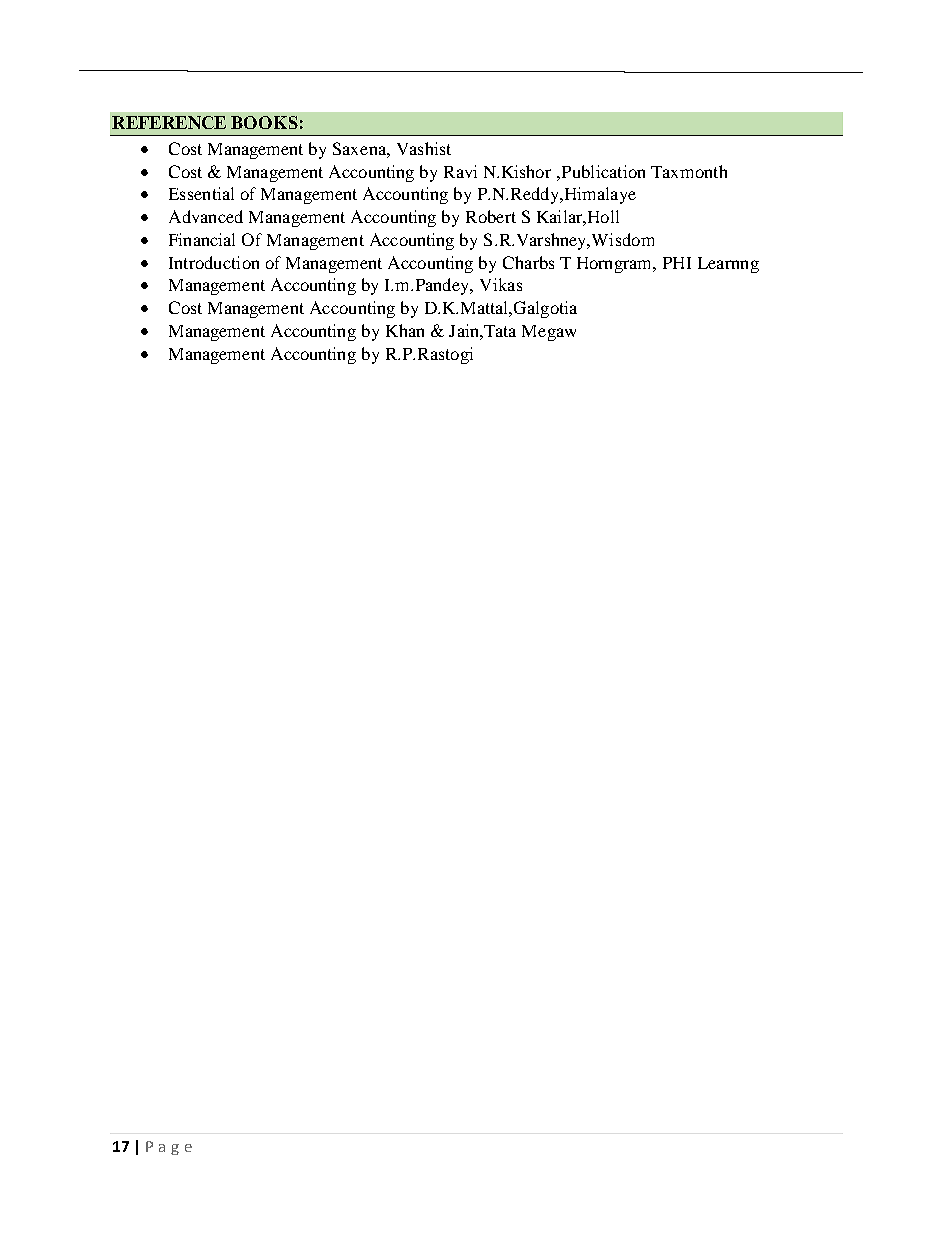 Image resolution: width=952 pixels, height=1233 pixels. I want to click on BOOKS, so click(264, 122).
